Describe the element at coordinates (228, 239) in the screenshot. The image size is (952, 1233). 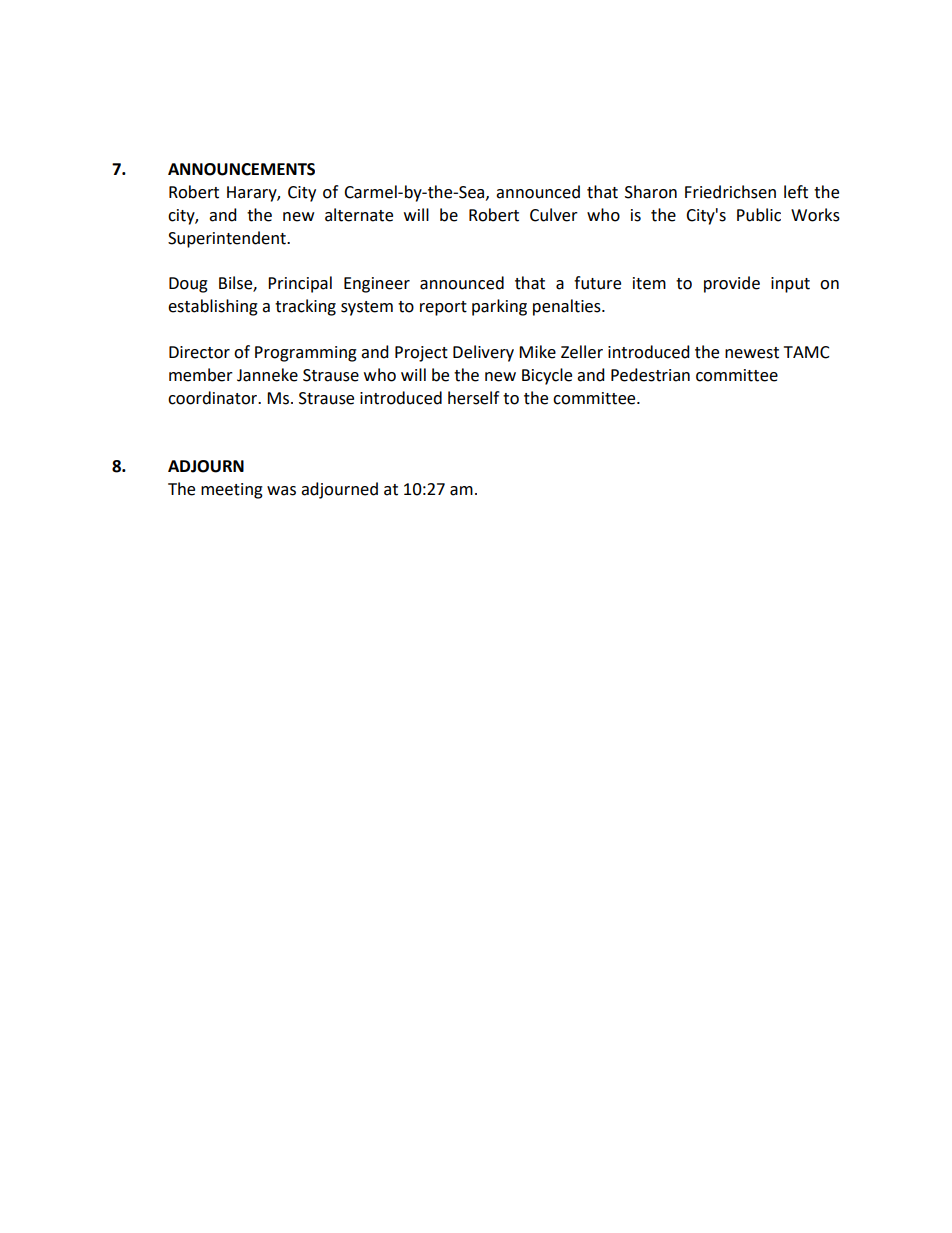
I see `Superintendent` at that location.
